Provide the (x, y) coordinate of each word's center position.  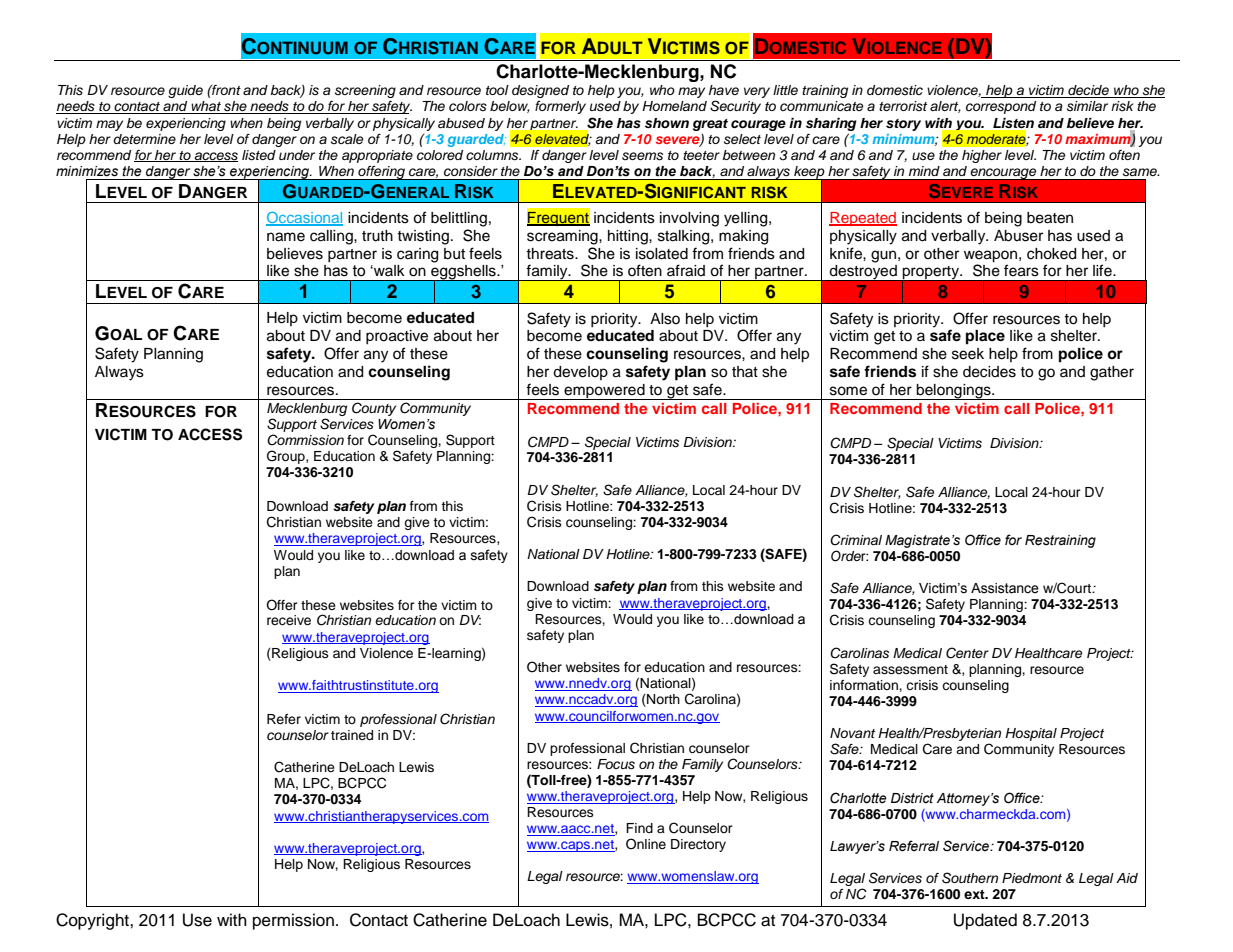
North (662, 700)
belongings (953, 392)
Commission (305, 440)
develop (580, 373)
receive (289, 620)
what (206, 107)
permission (293, 921)
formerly (560, 107)
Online (646, 844)
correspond (1001, 107)
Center (967, 653)
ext (975, 894)
